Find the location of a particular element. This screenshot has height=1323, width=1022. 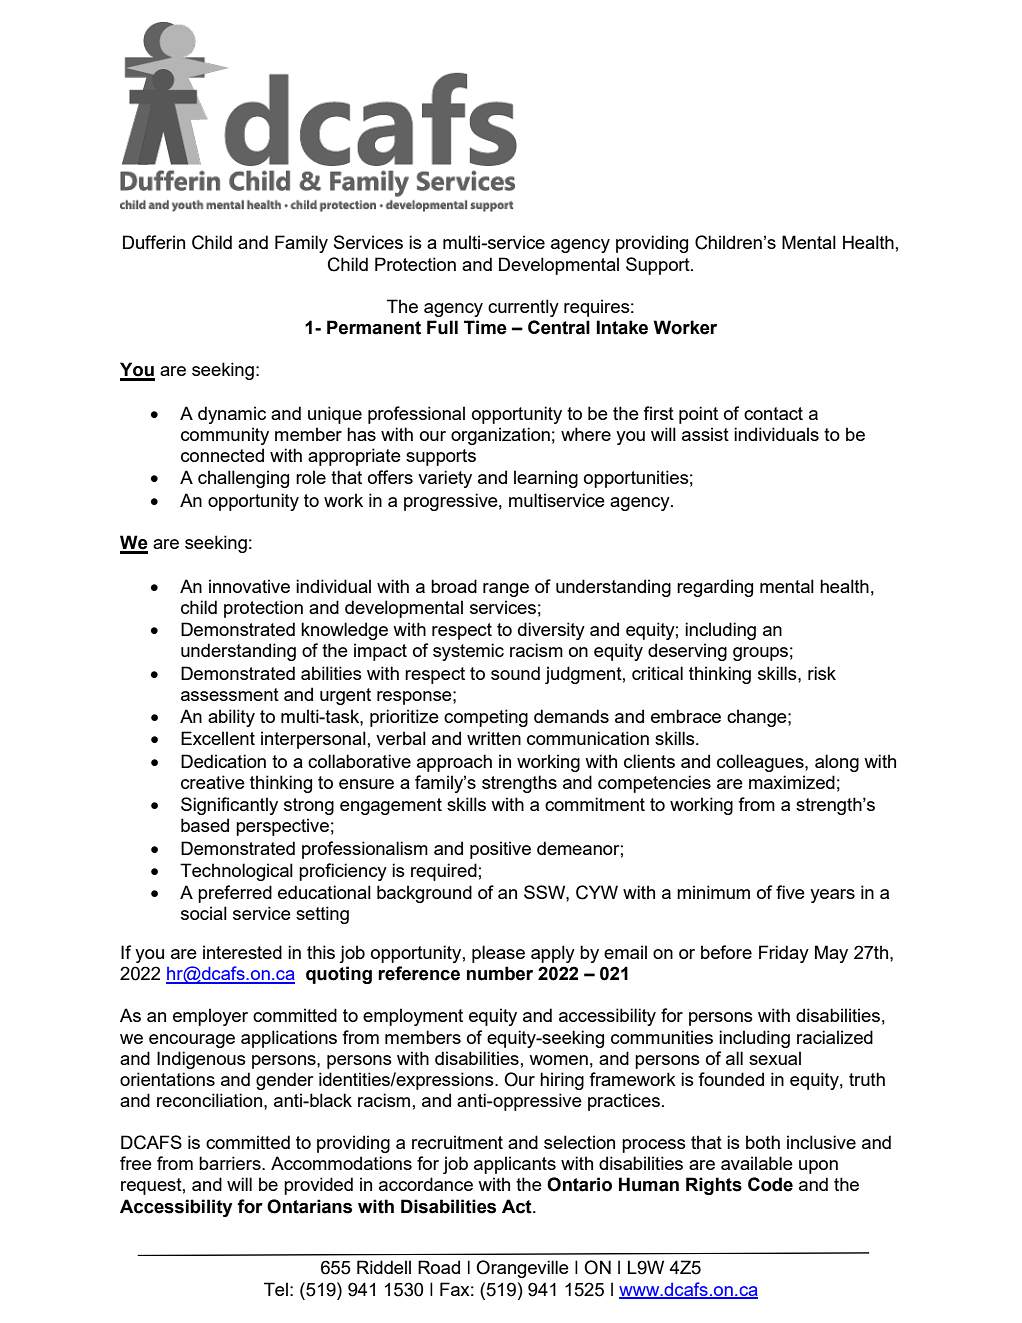

challenging is located at coordinates (243, 479).
